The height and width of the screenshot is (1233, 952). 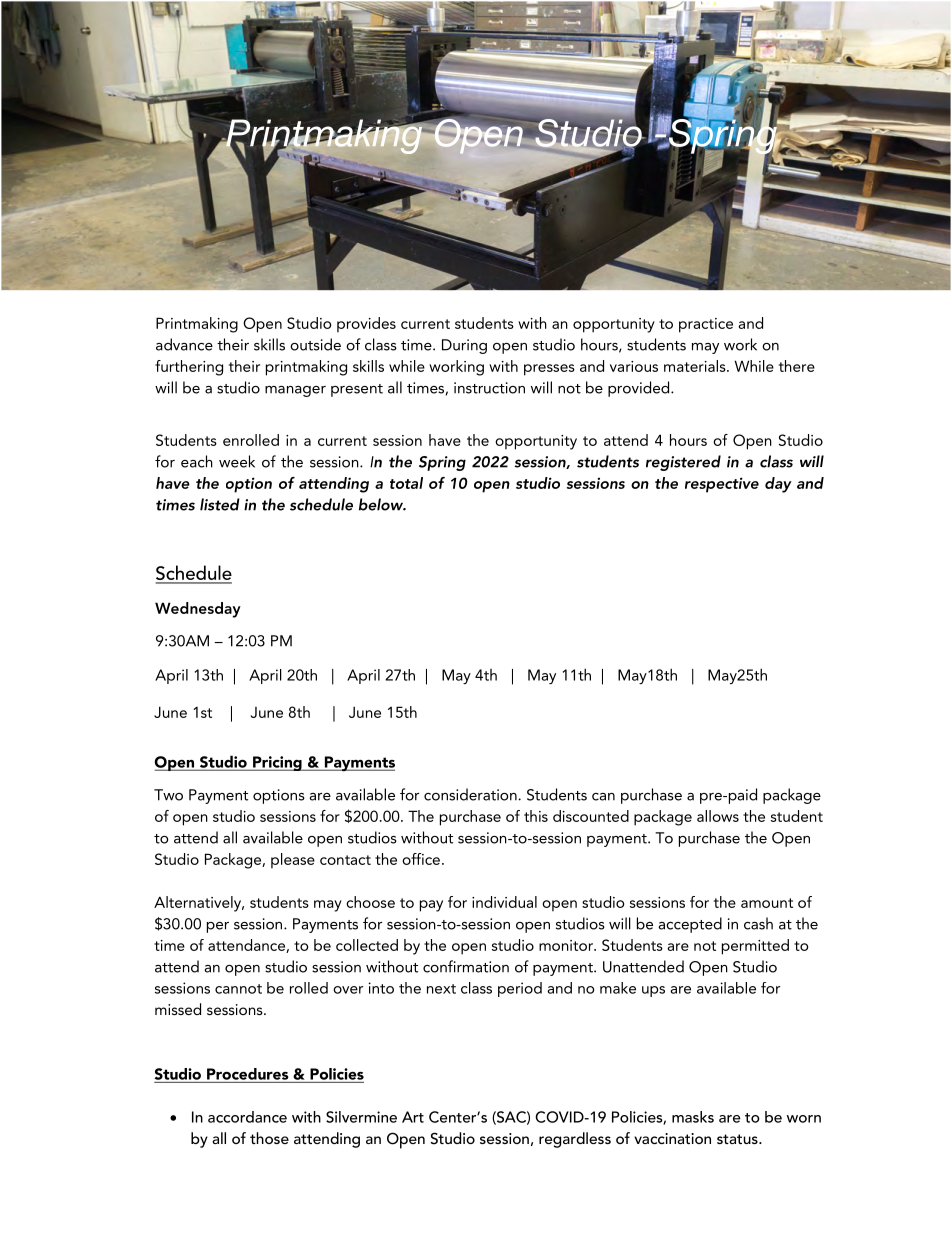 I want to click on permitted, so click(x=755, y=947).
